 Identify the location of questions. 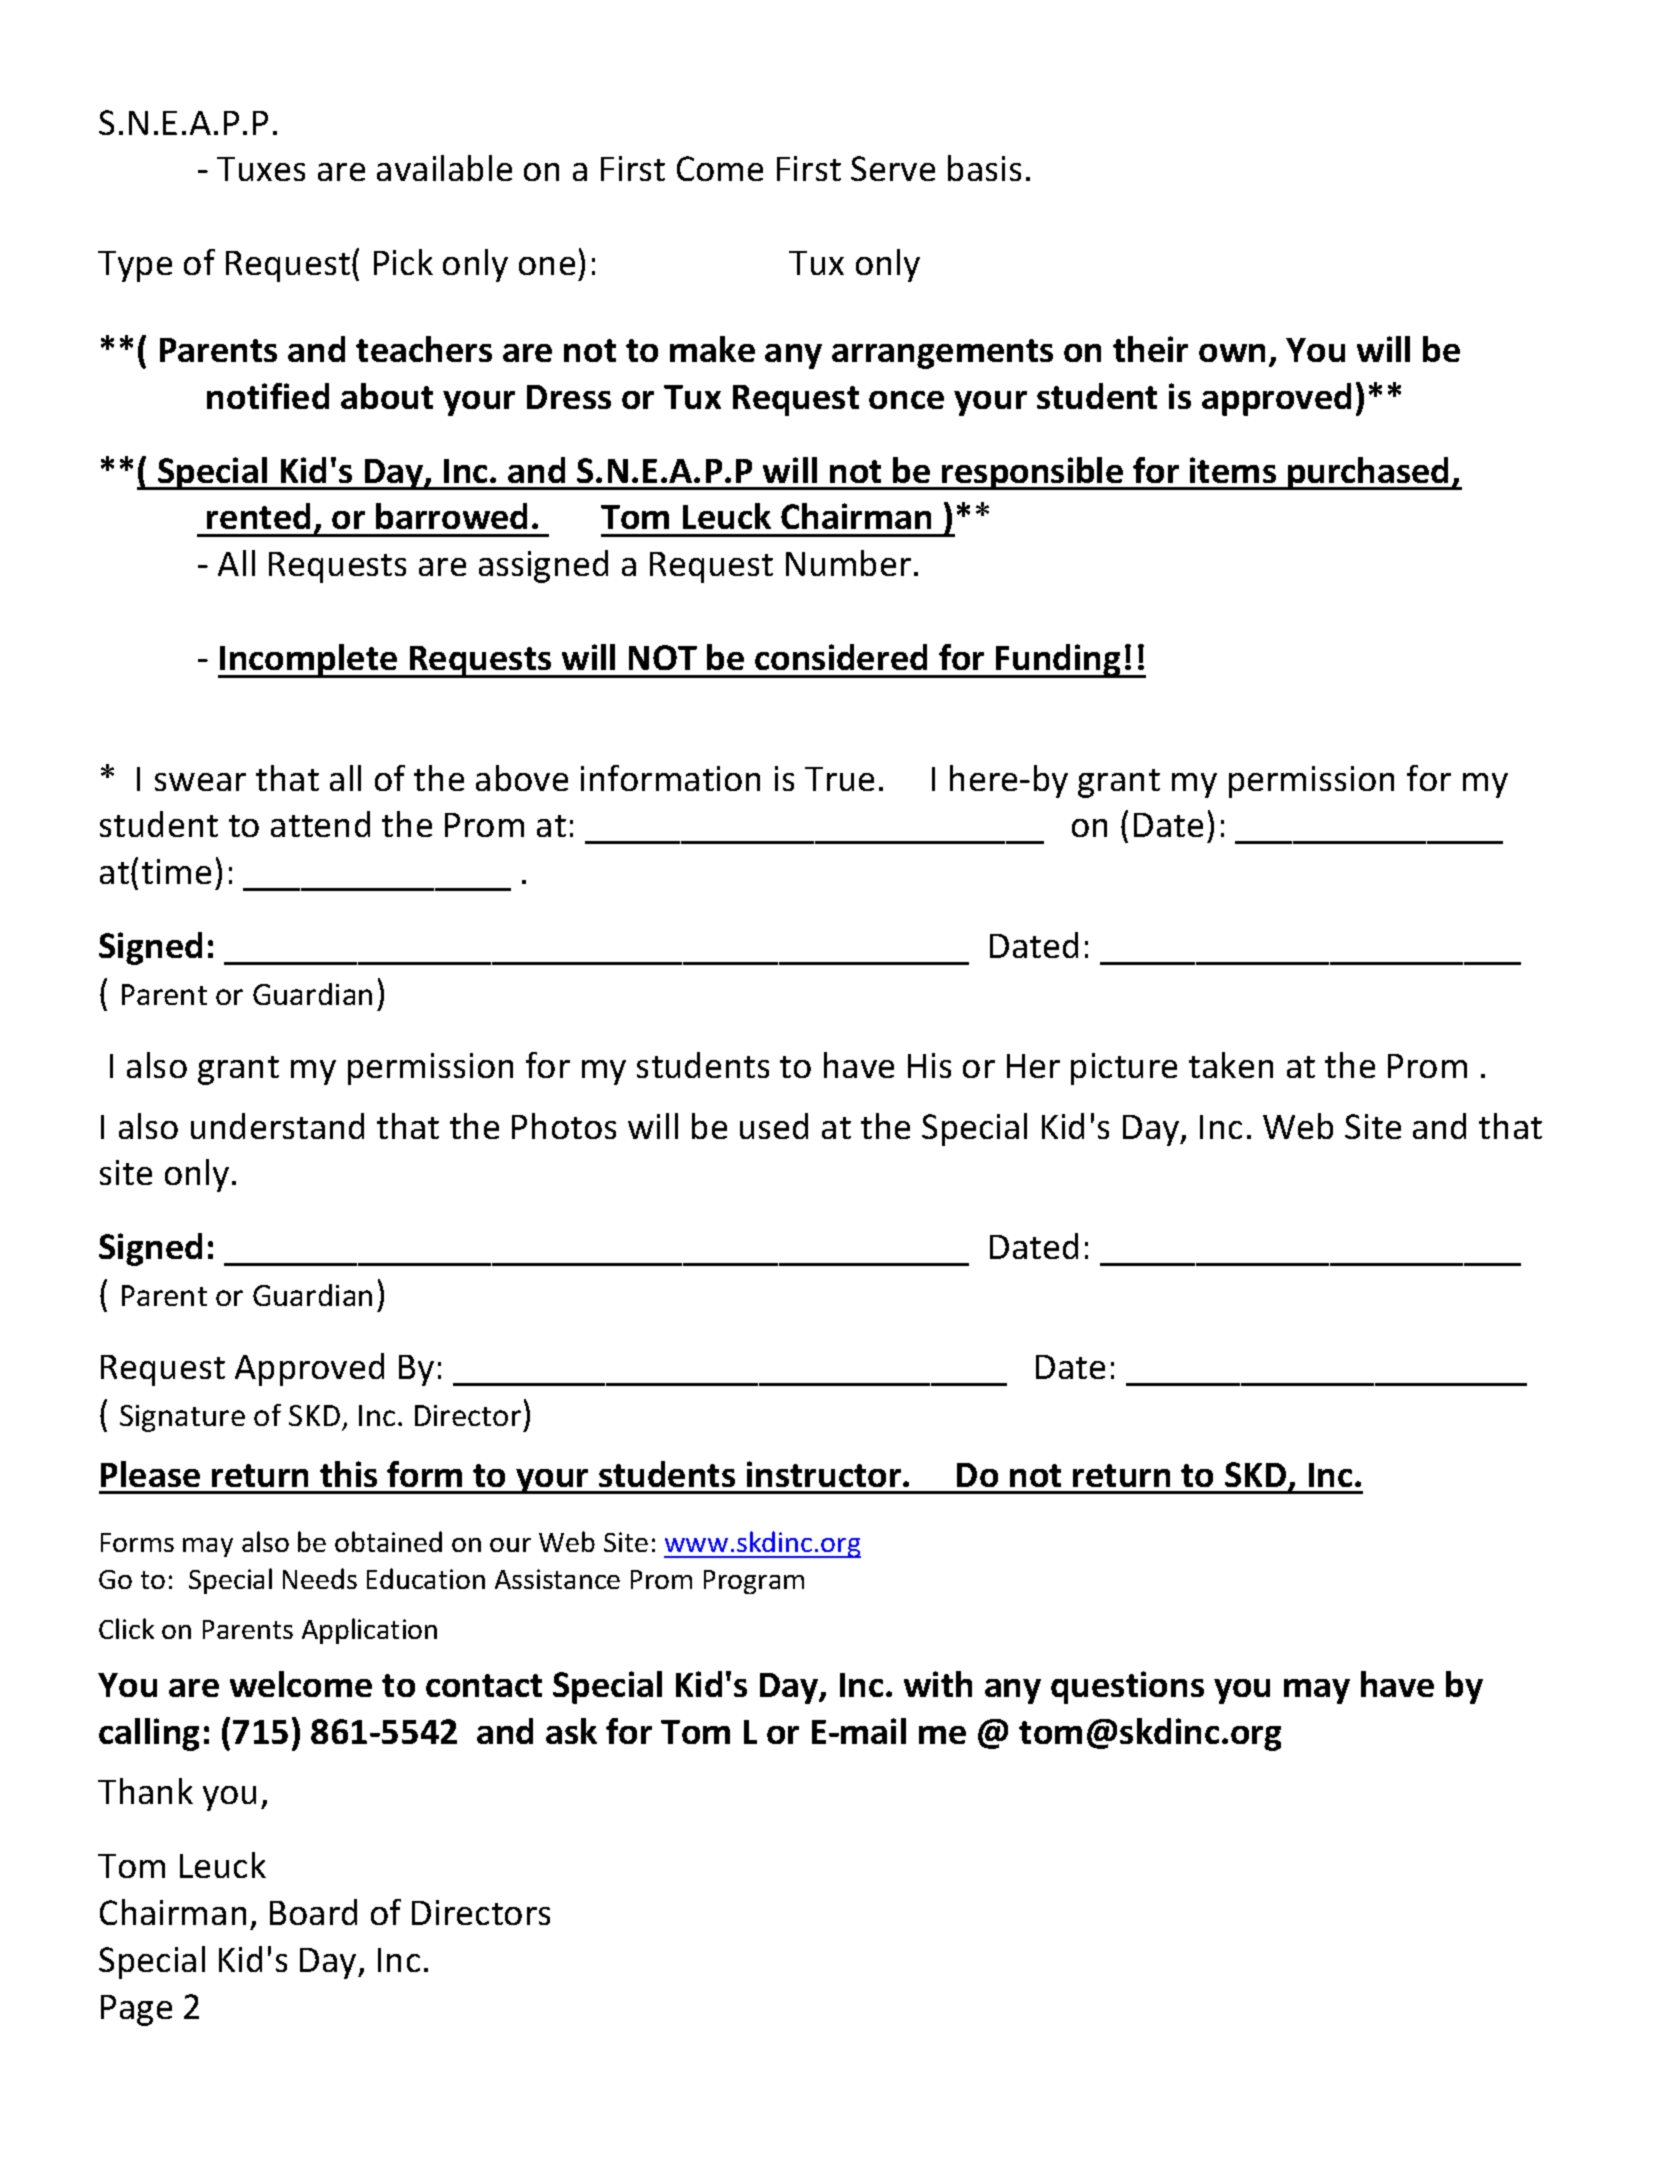
(1127, 1687).
